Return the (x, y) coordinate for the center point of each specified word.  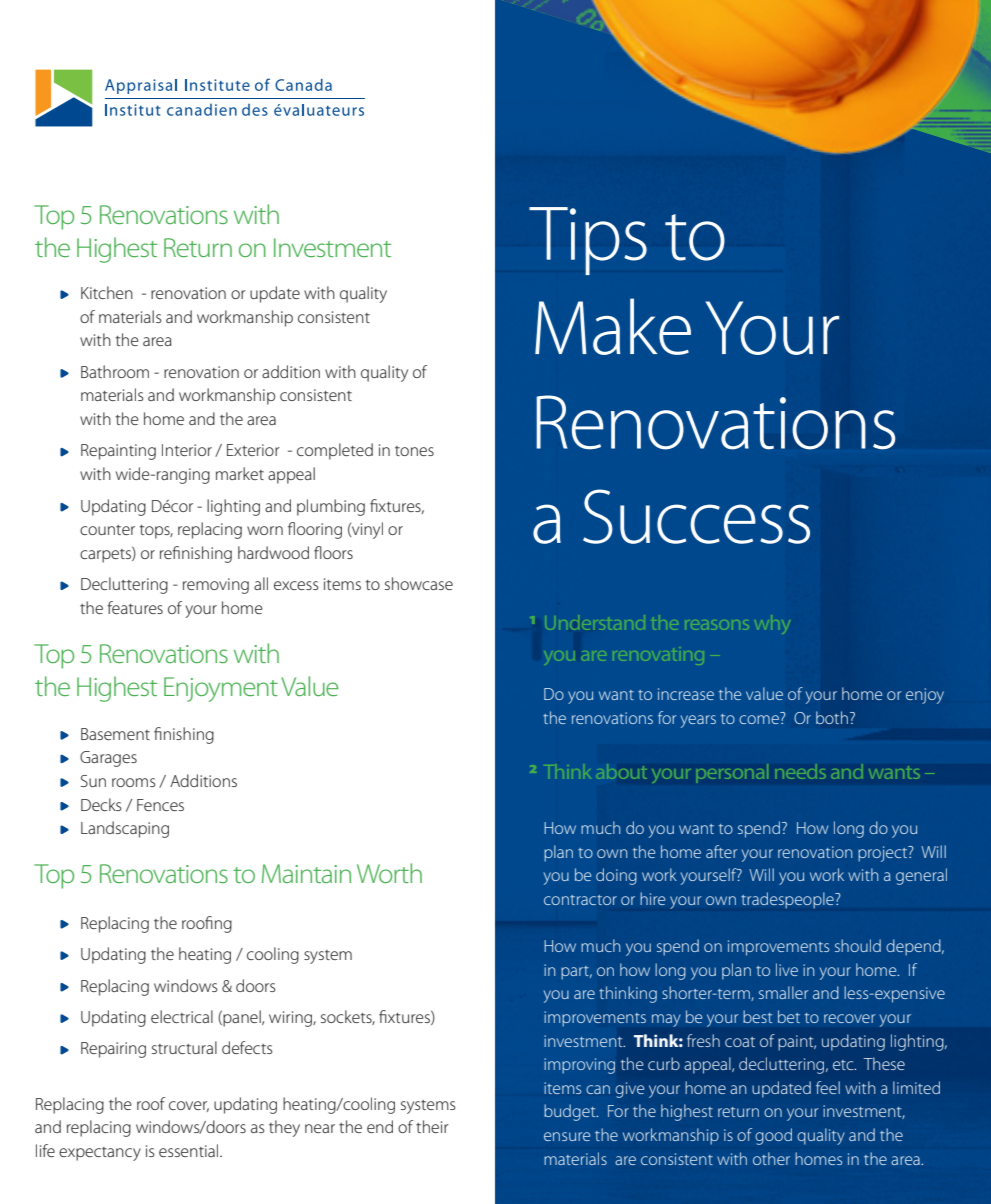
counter (107, 530)
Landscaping (125, 829)
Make (613, 326)
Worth (389, 873)
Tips (588, 241)
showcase (419, 583)
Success (696, 516)
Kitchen (107, 292)
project (884, 854)
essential (190, 1150)
